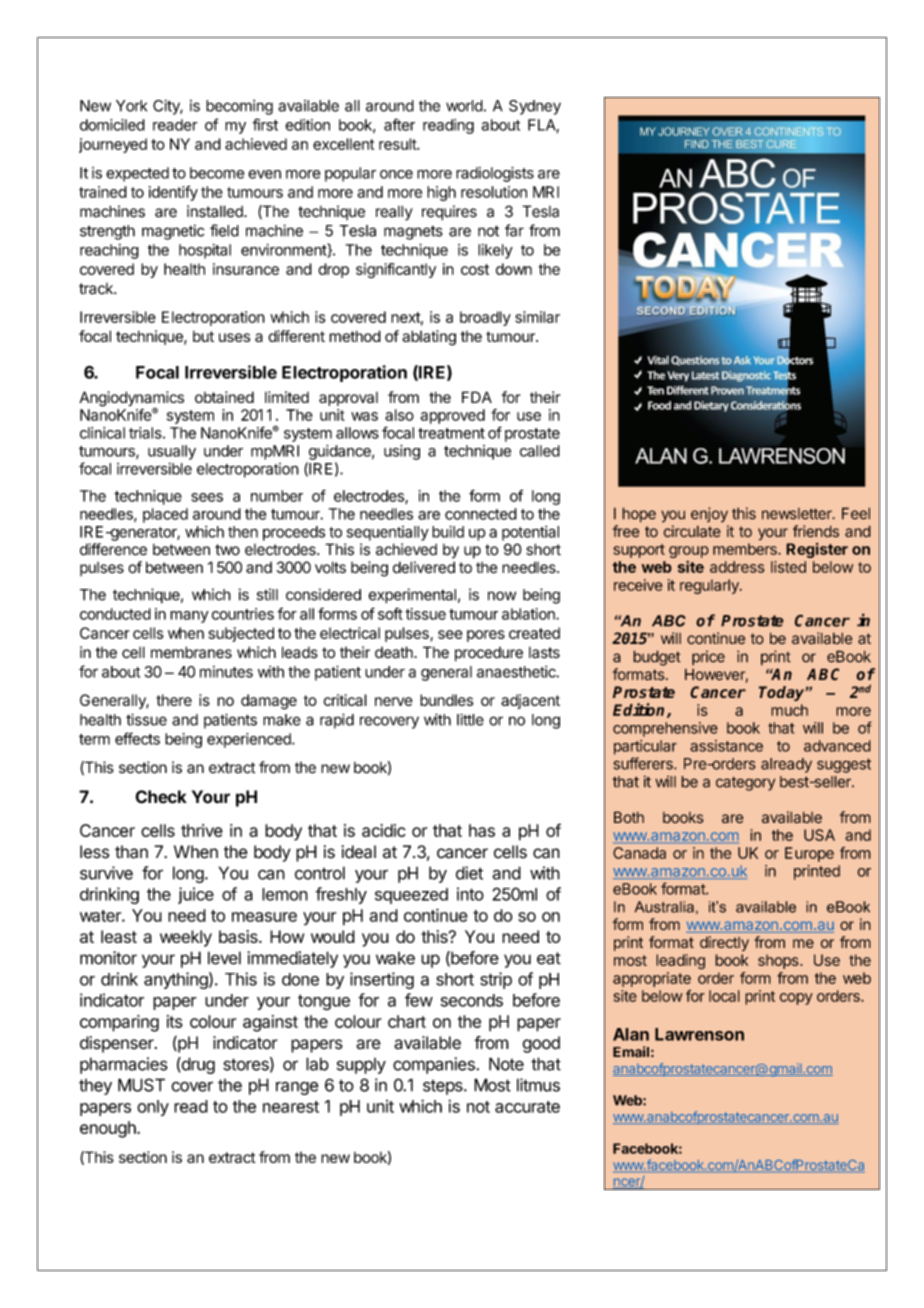  Describe the element at coordinates (217, 173) in the screenshot. I see `become` at that location.
